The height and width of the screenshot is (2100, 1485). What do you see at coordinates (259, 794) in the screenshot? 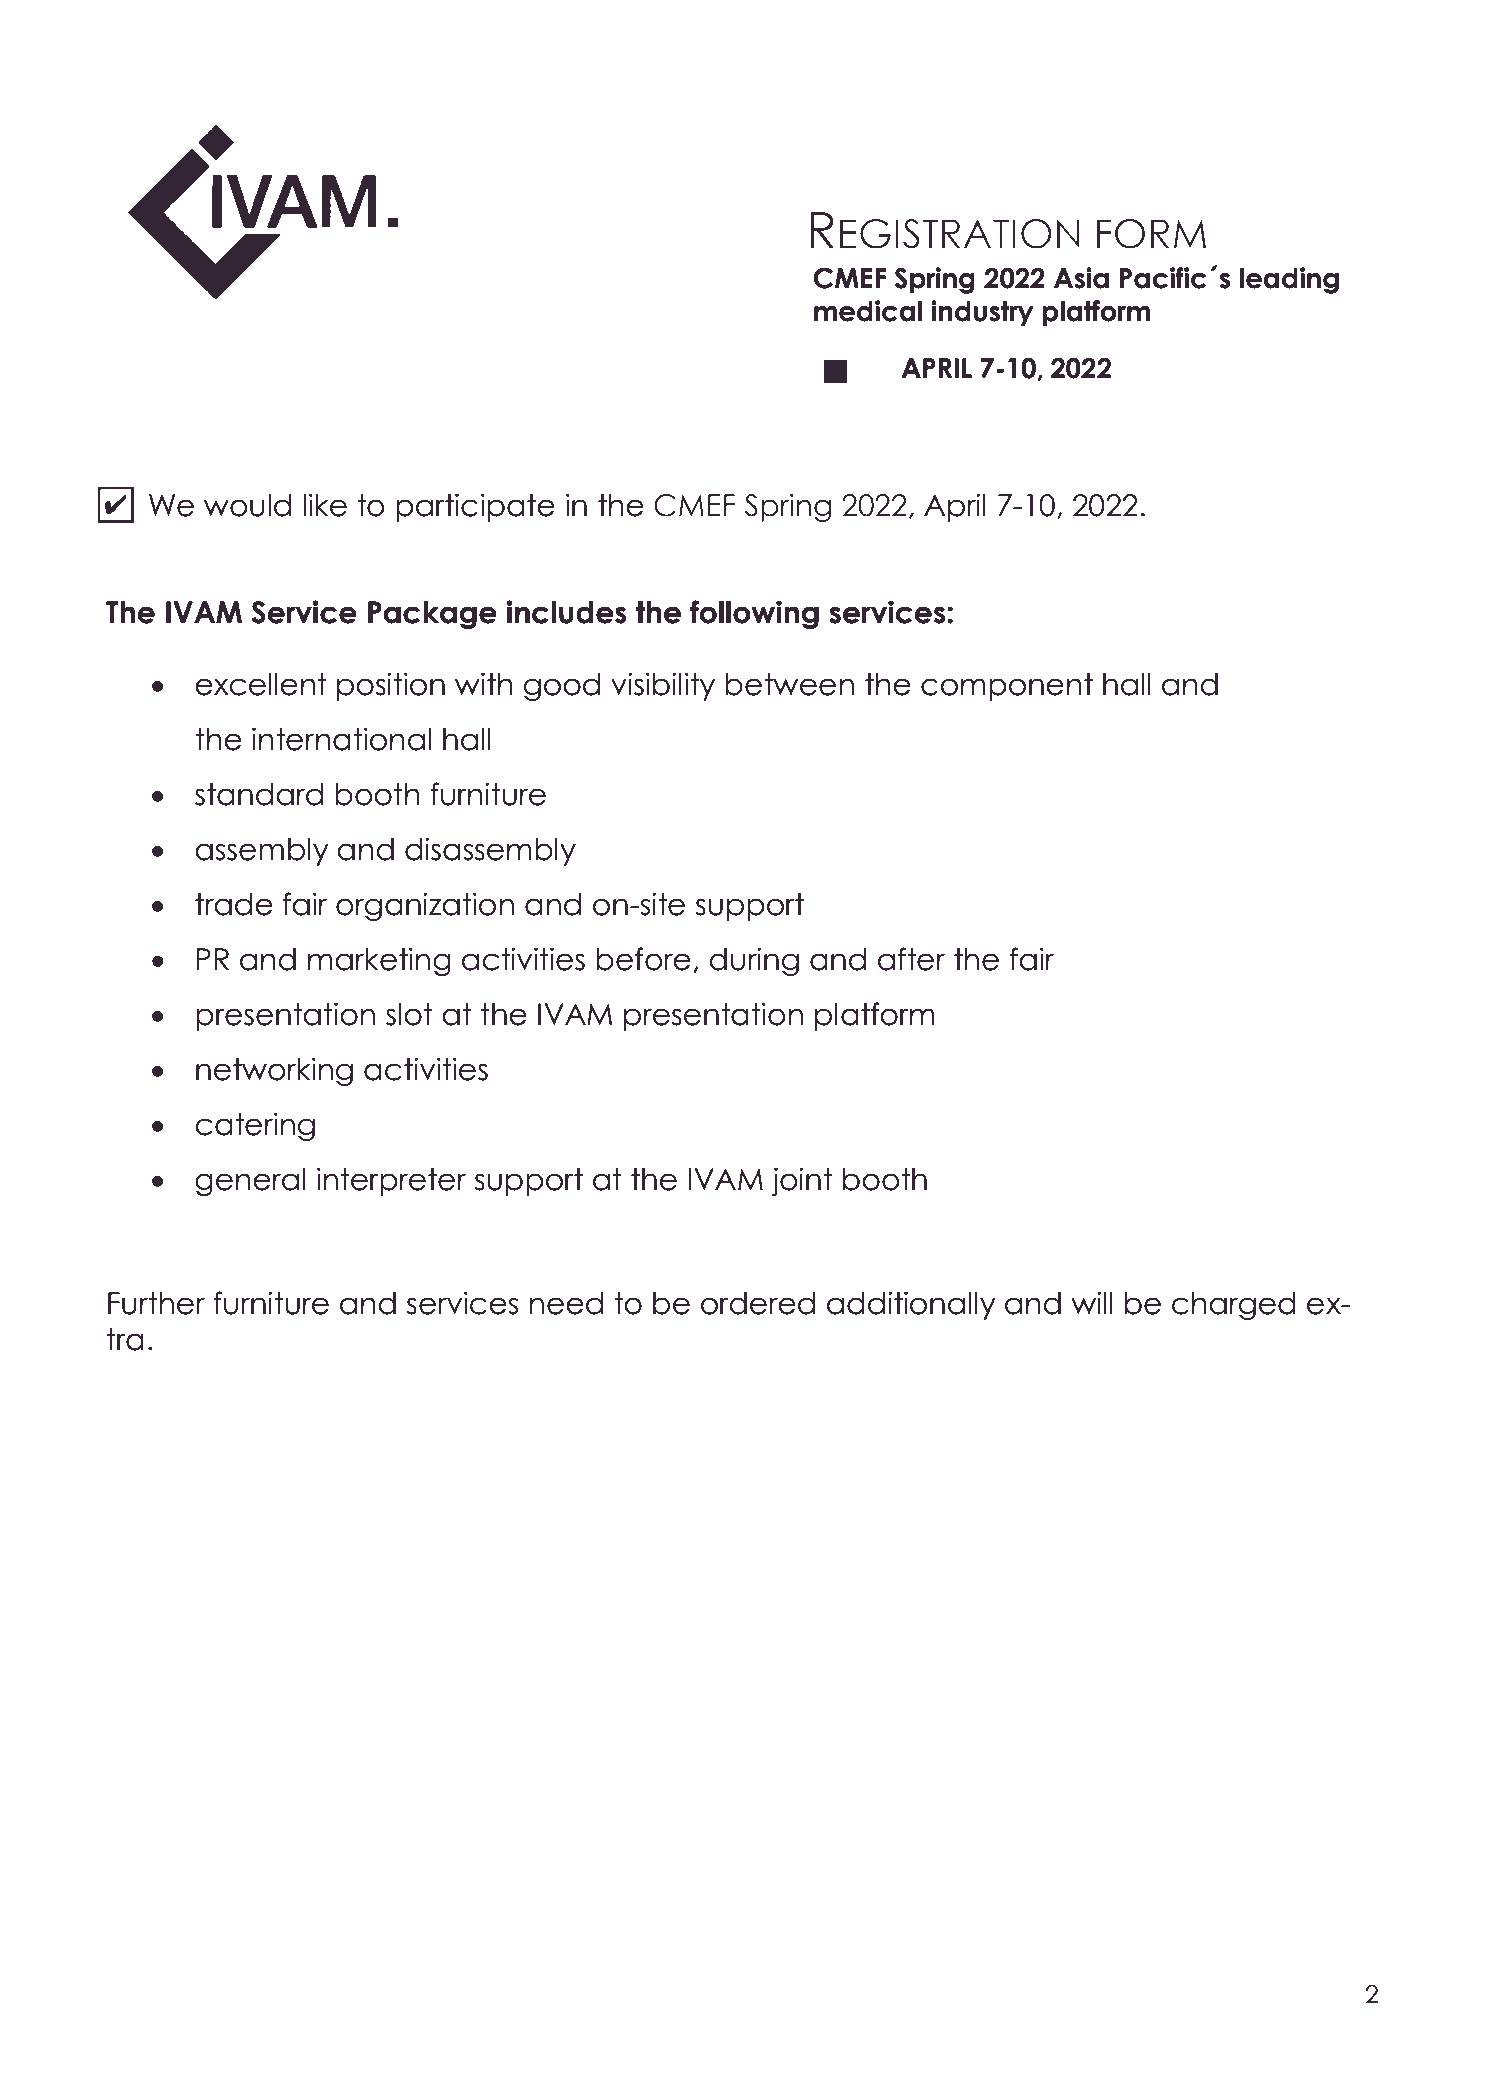
I see `standard` at bounding box center [259, 794].
